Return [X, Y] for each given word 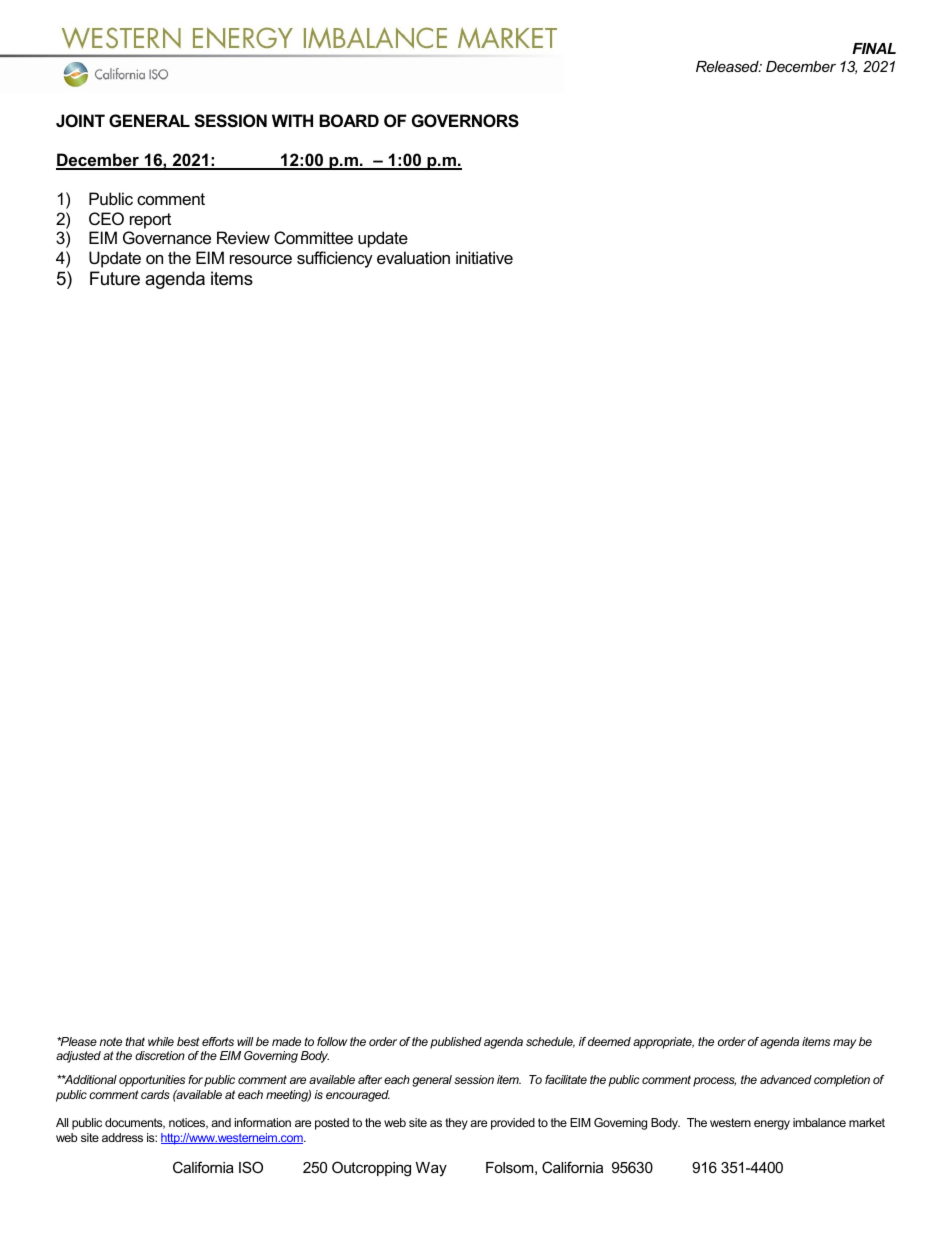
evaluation [413, 257]
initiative [484, 257]
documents [135, 1123]
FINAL [874, 48]
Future [115, 278]
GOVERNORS [465, 121]
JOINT [80, 120]
